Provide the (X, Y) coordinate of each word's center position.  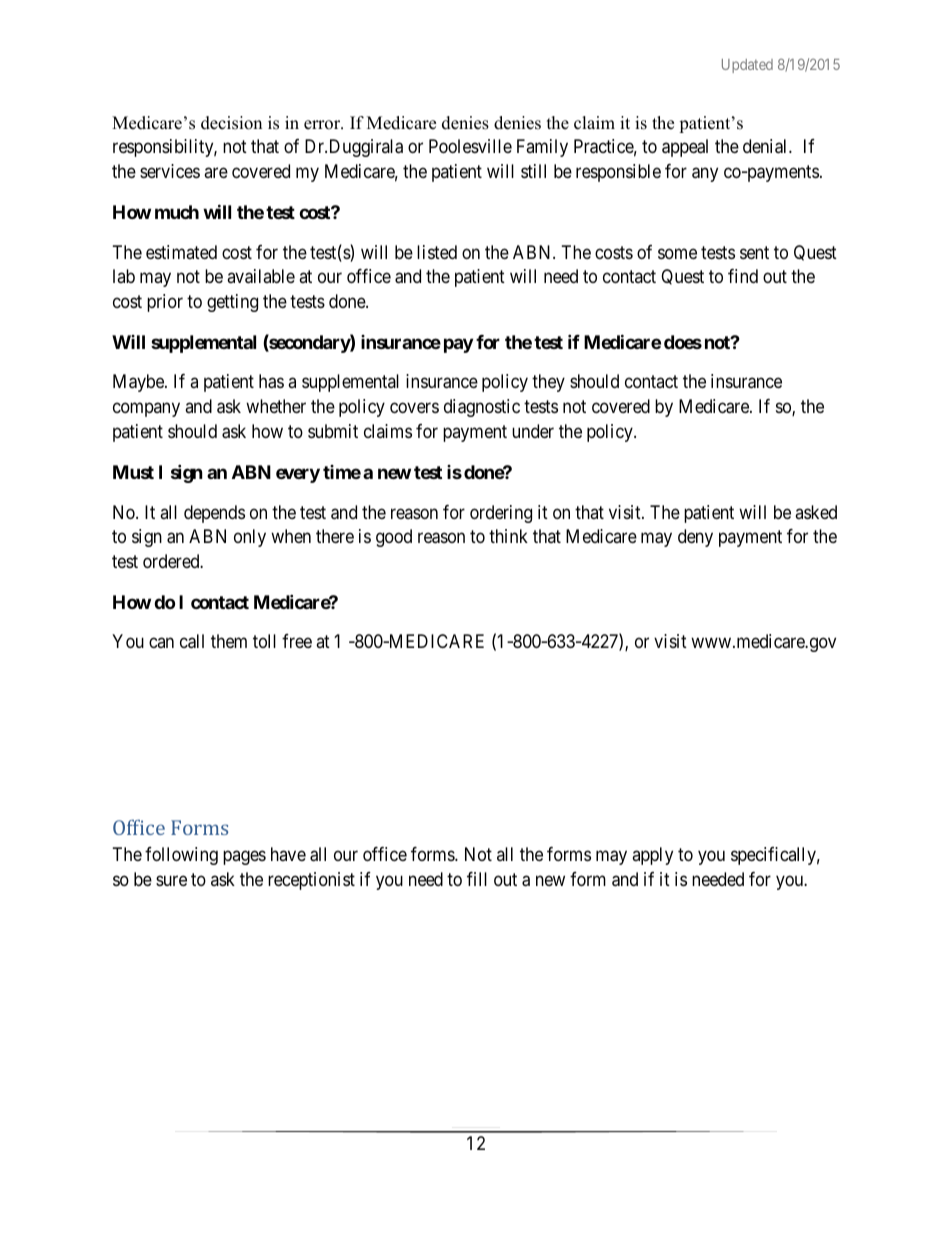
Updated (747, 66)
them (229, 641)
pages (244, 857)
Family (542, 148)
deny (695, 538)
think (508, 536)
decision (231, 123)
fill (477, 879)
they (548, 383)
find (743, 276)
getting (232, 303)
